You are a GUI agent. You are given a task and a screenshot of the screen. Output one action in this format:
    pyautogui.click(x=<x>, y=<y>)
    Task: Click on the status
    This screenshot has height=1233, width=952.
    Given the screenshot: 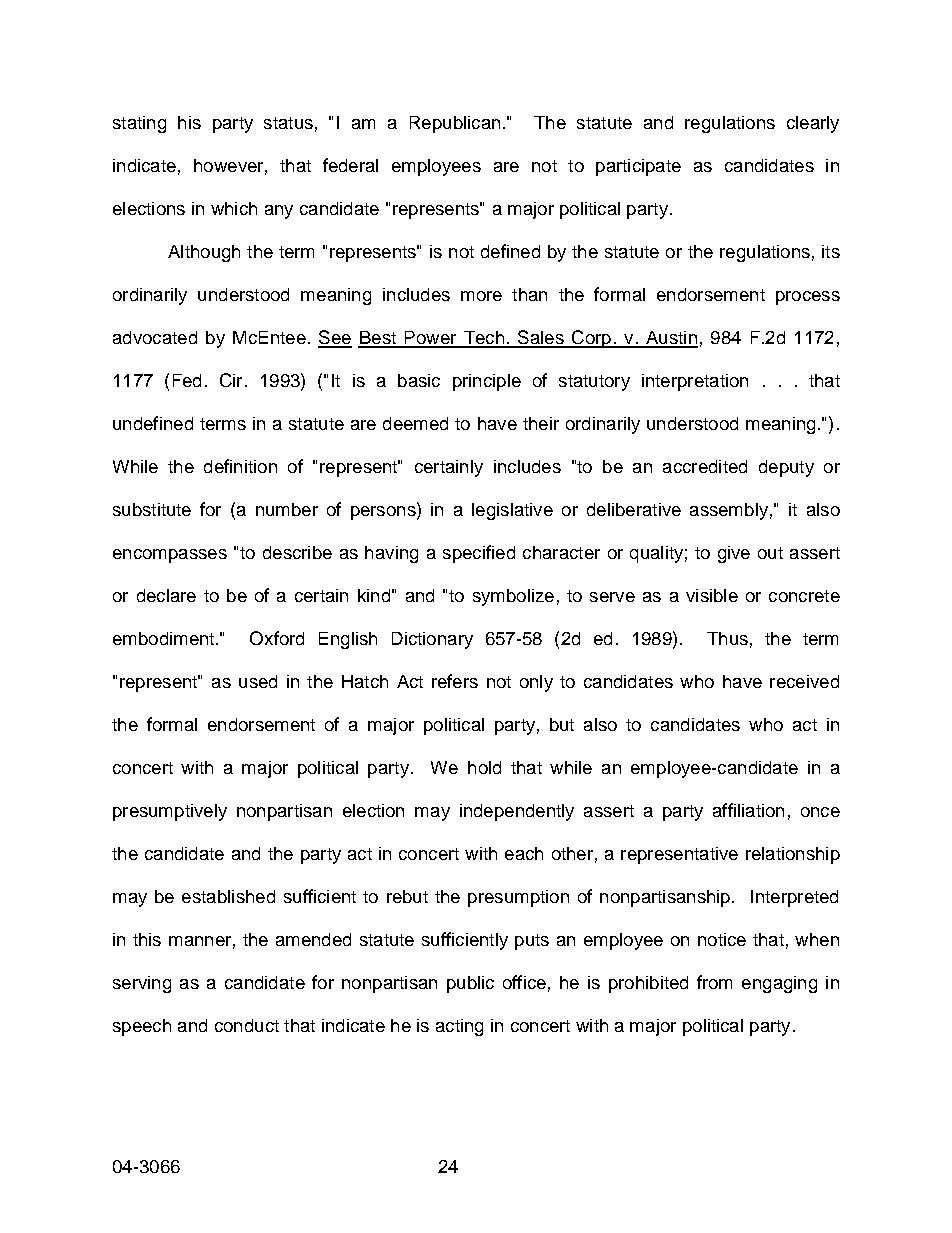 What is the action you would take?
    pyautogui.click(x=288, y=123)
